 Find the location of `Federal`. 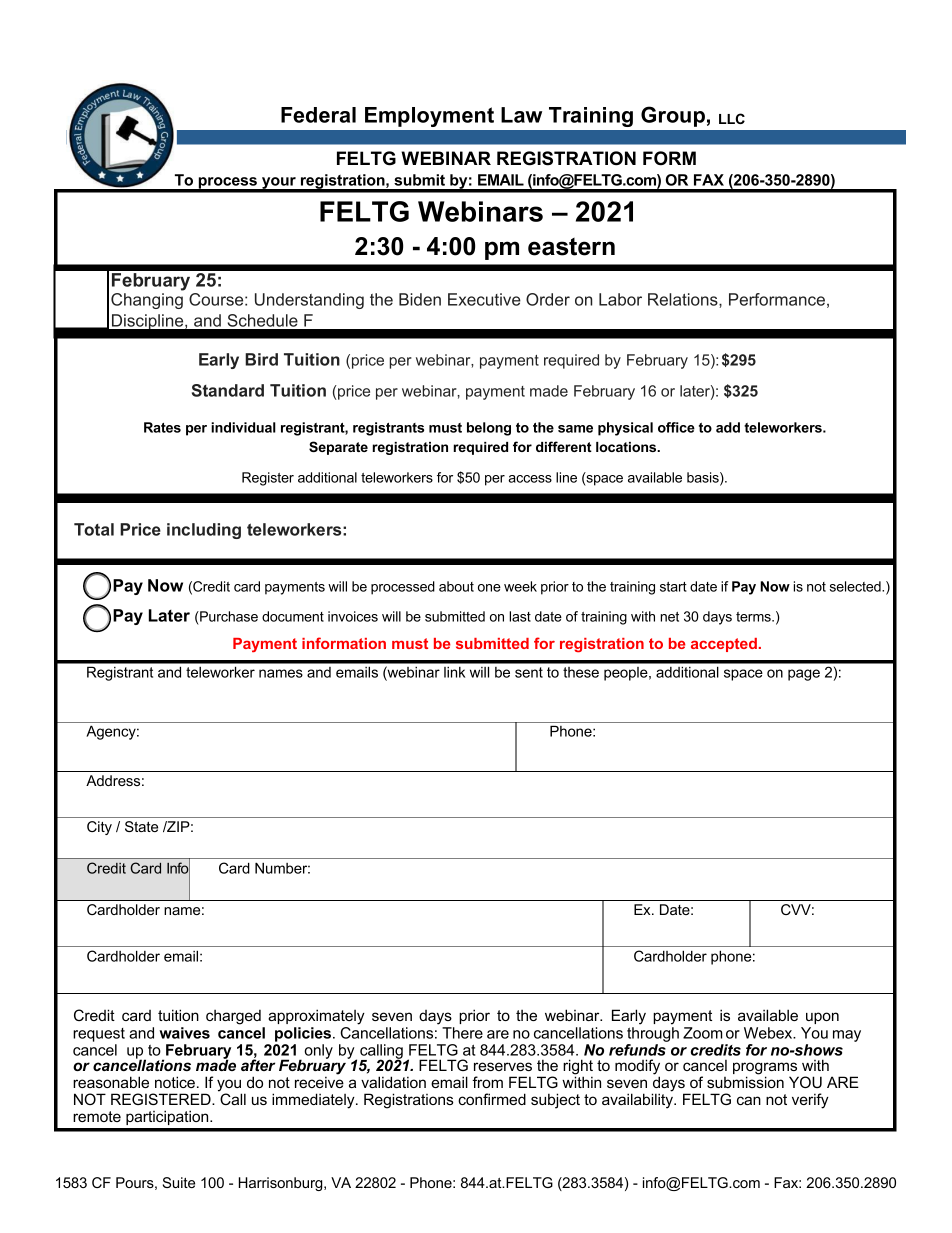

Federal is located at coordinates (318, 115).
